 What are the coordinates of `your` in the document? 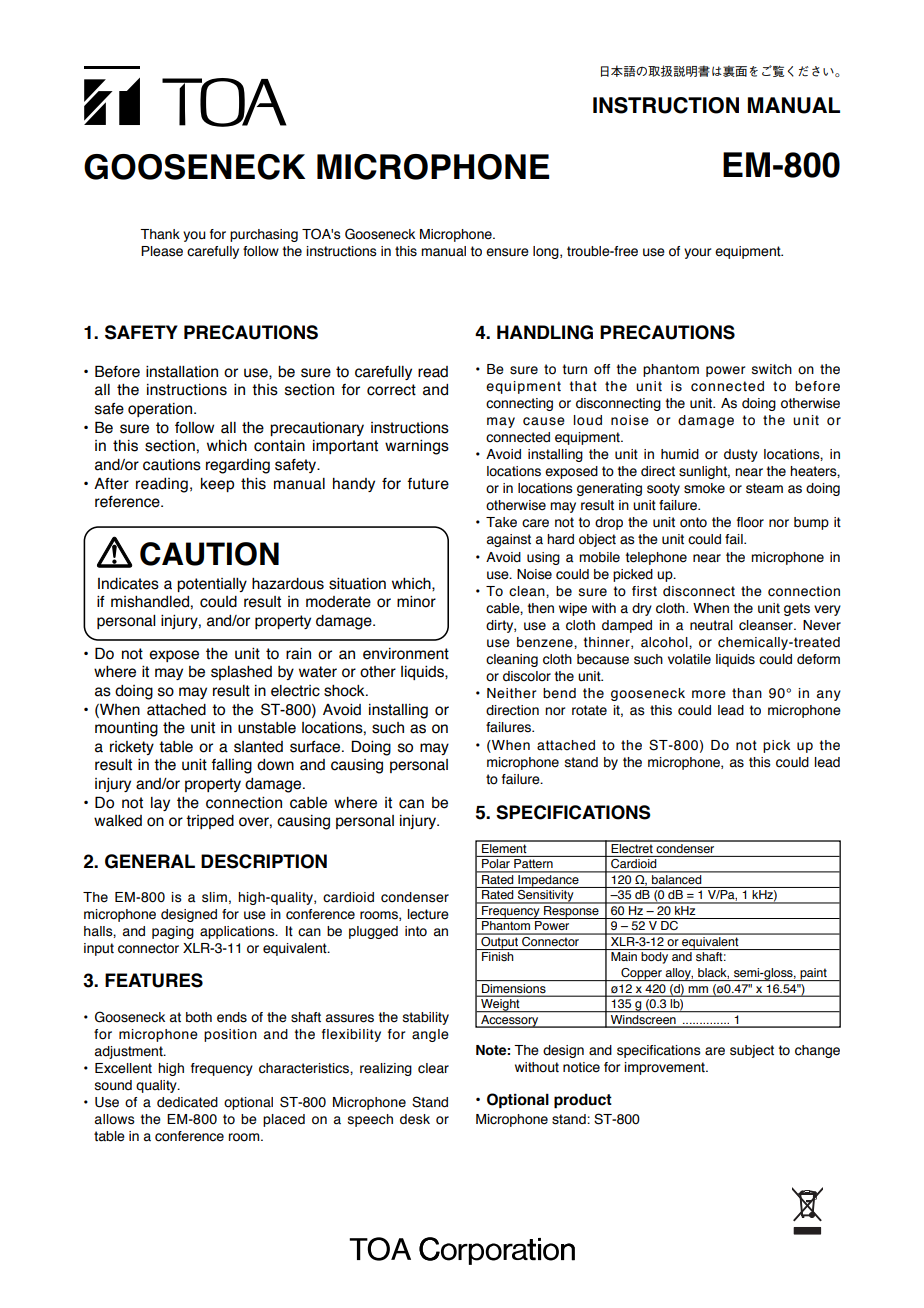 It's located at (697, 253).
